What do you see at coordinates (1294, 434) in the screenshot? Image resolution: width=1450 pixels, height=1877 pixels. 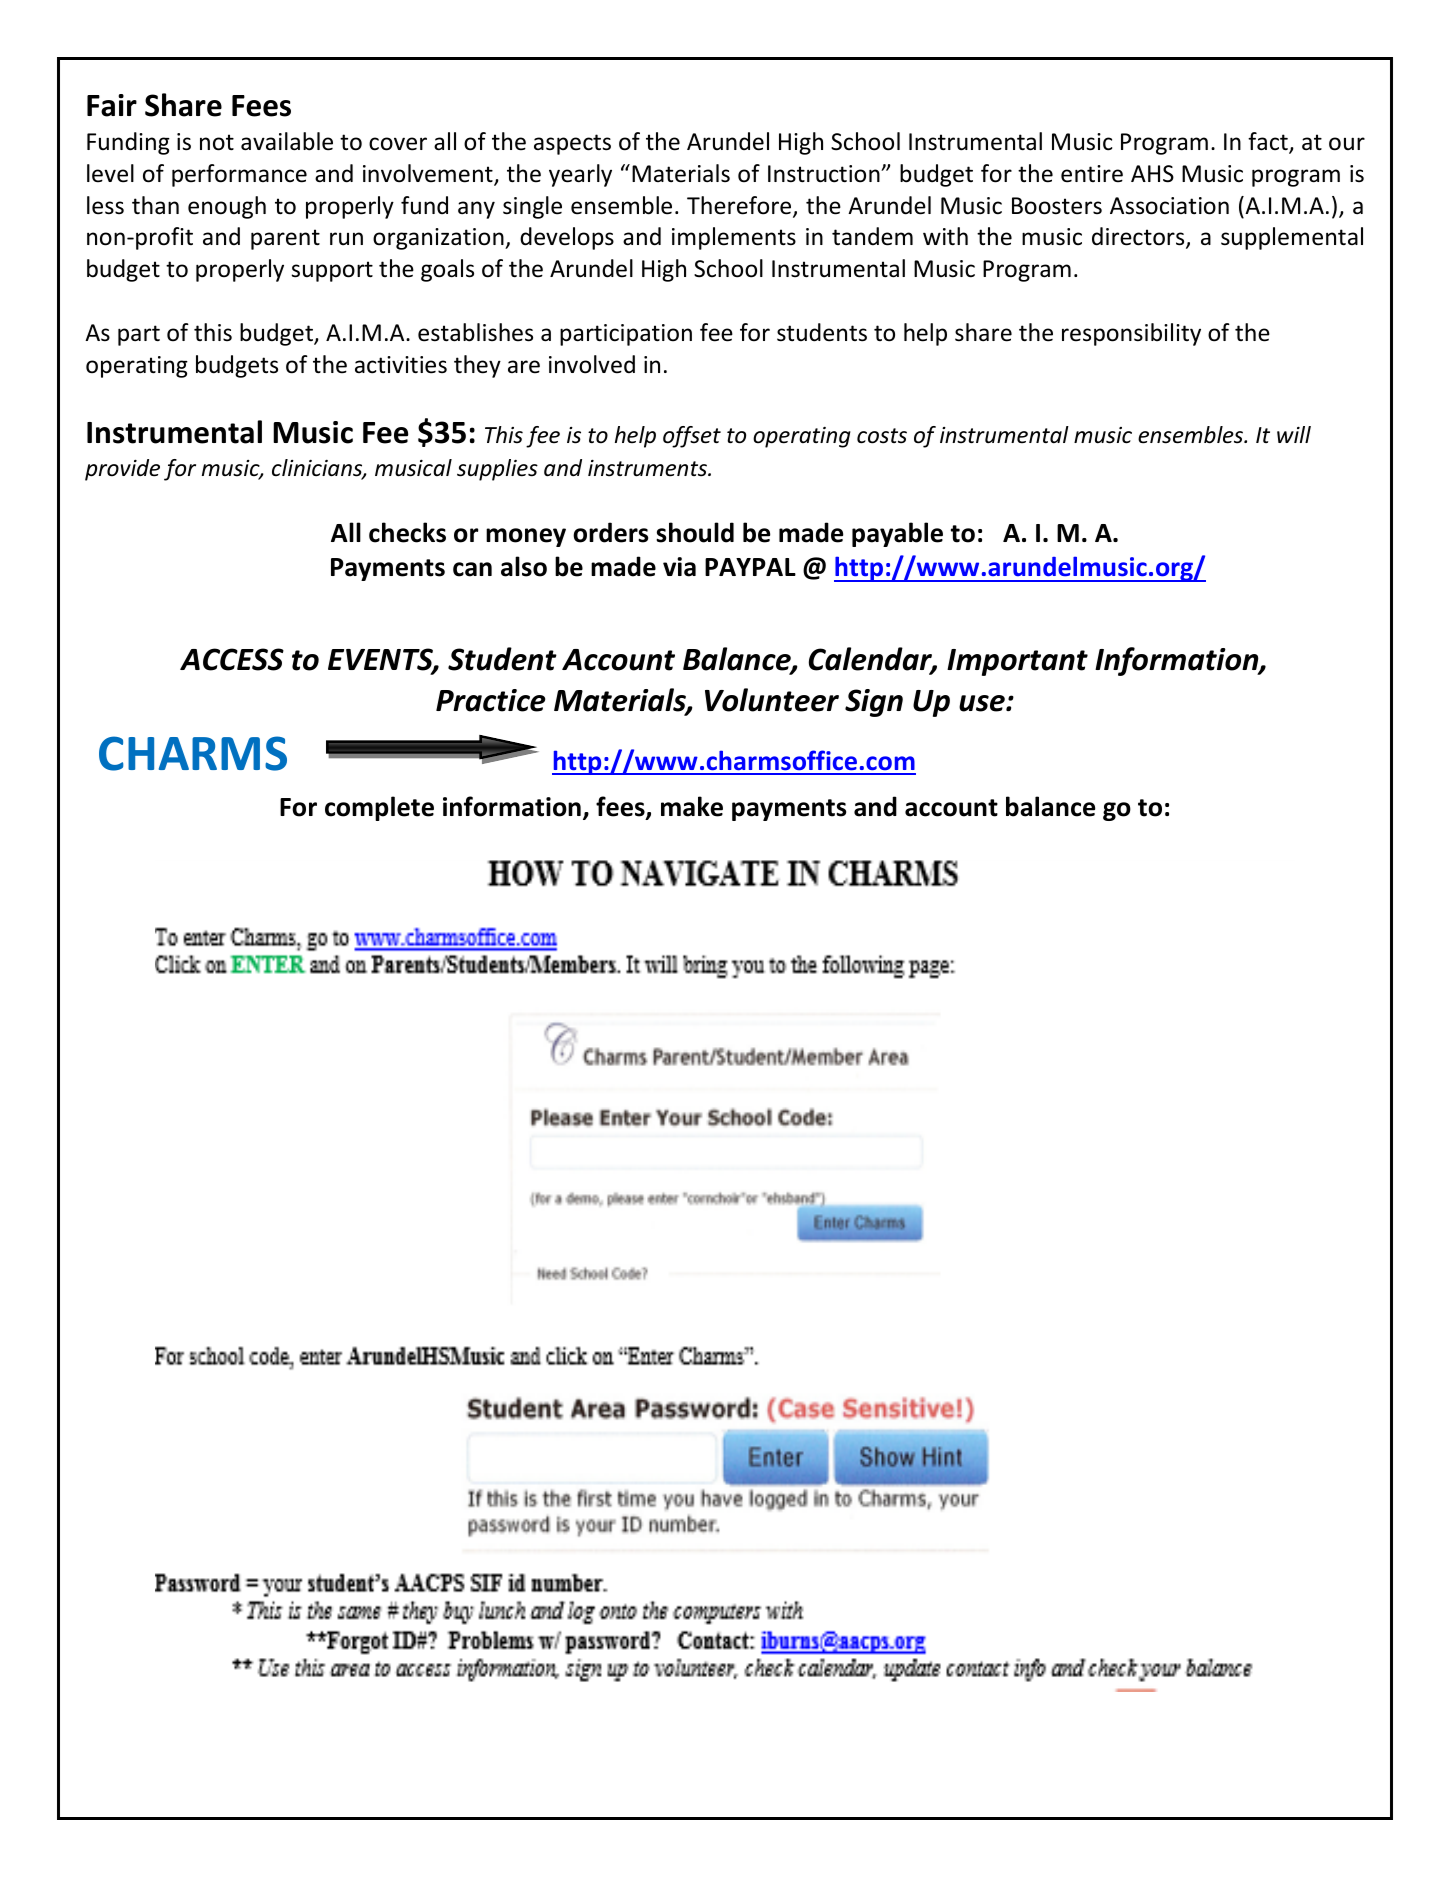 I see `will` at bounding box center [1294, 434].
